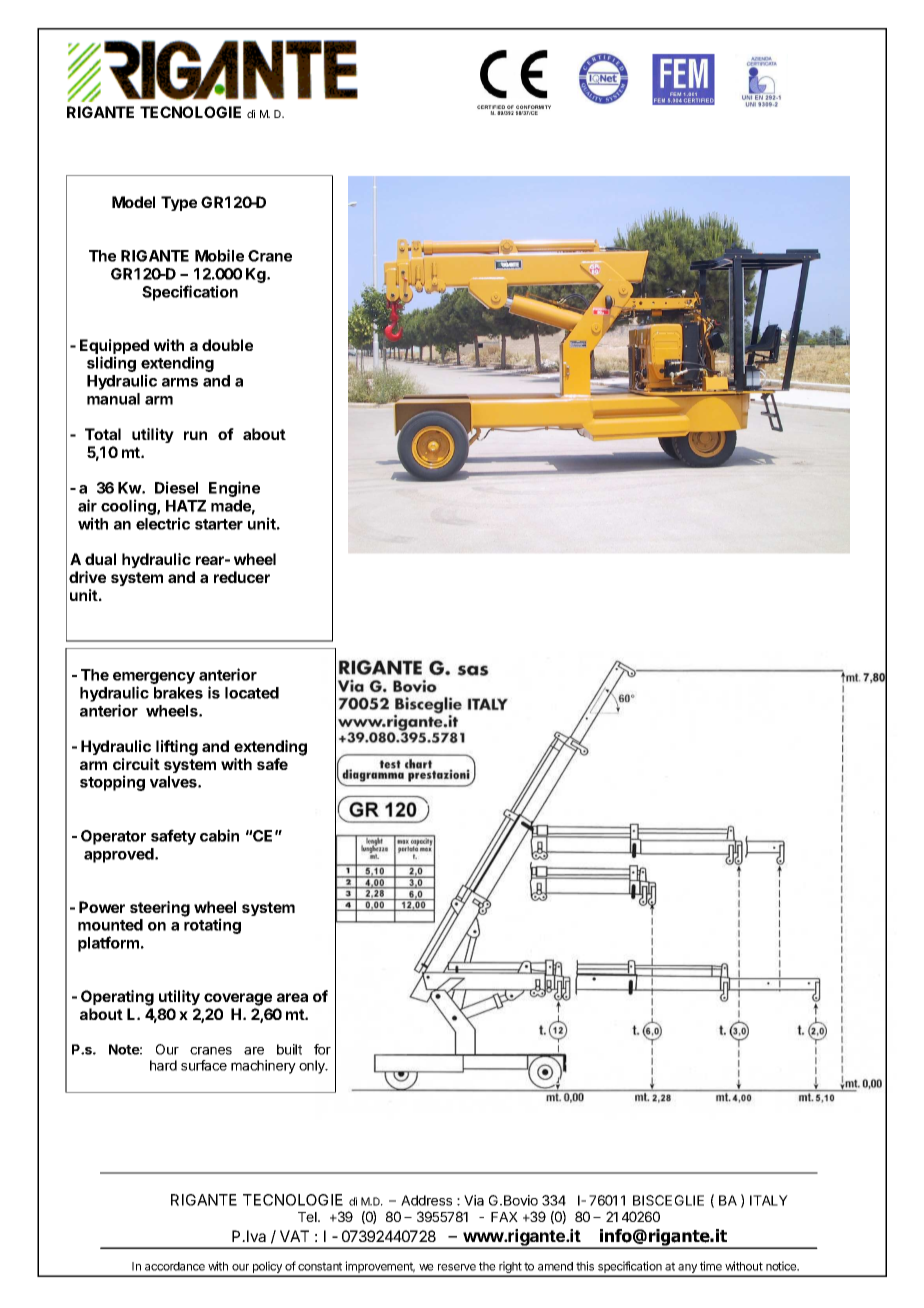  I want to click on double, so click(227, 345).
